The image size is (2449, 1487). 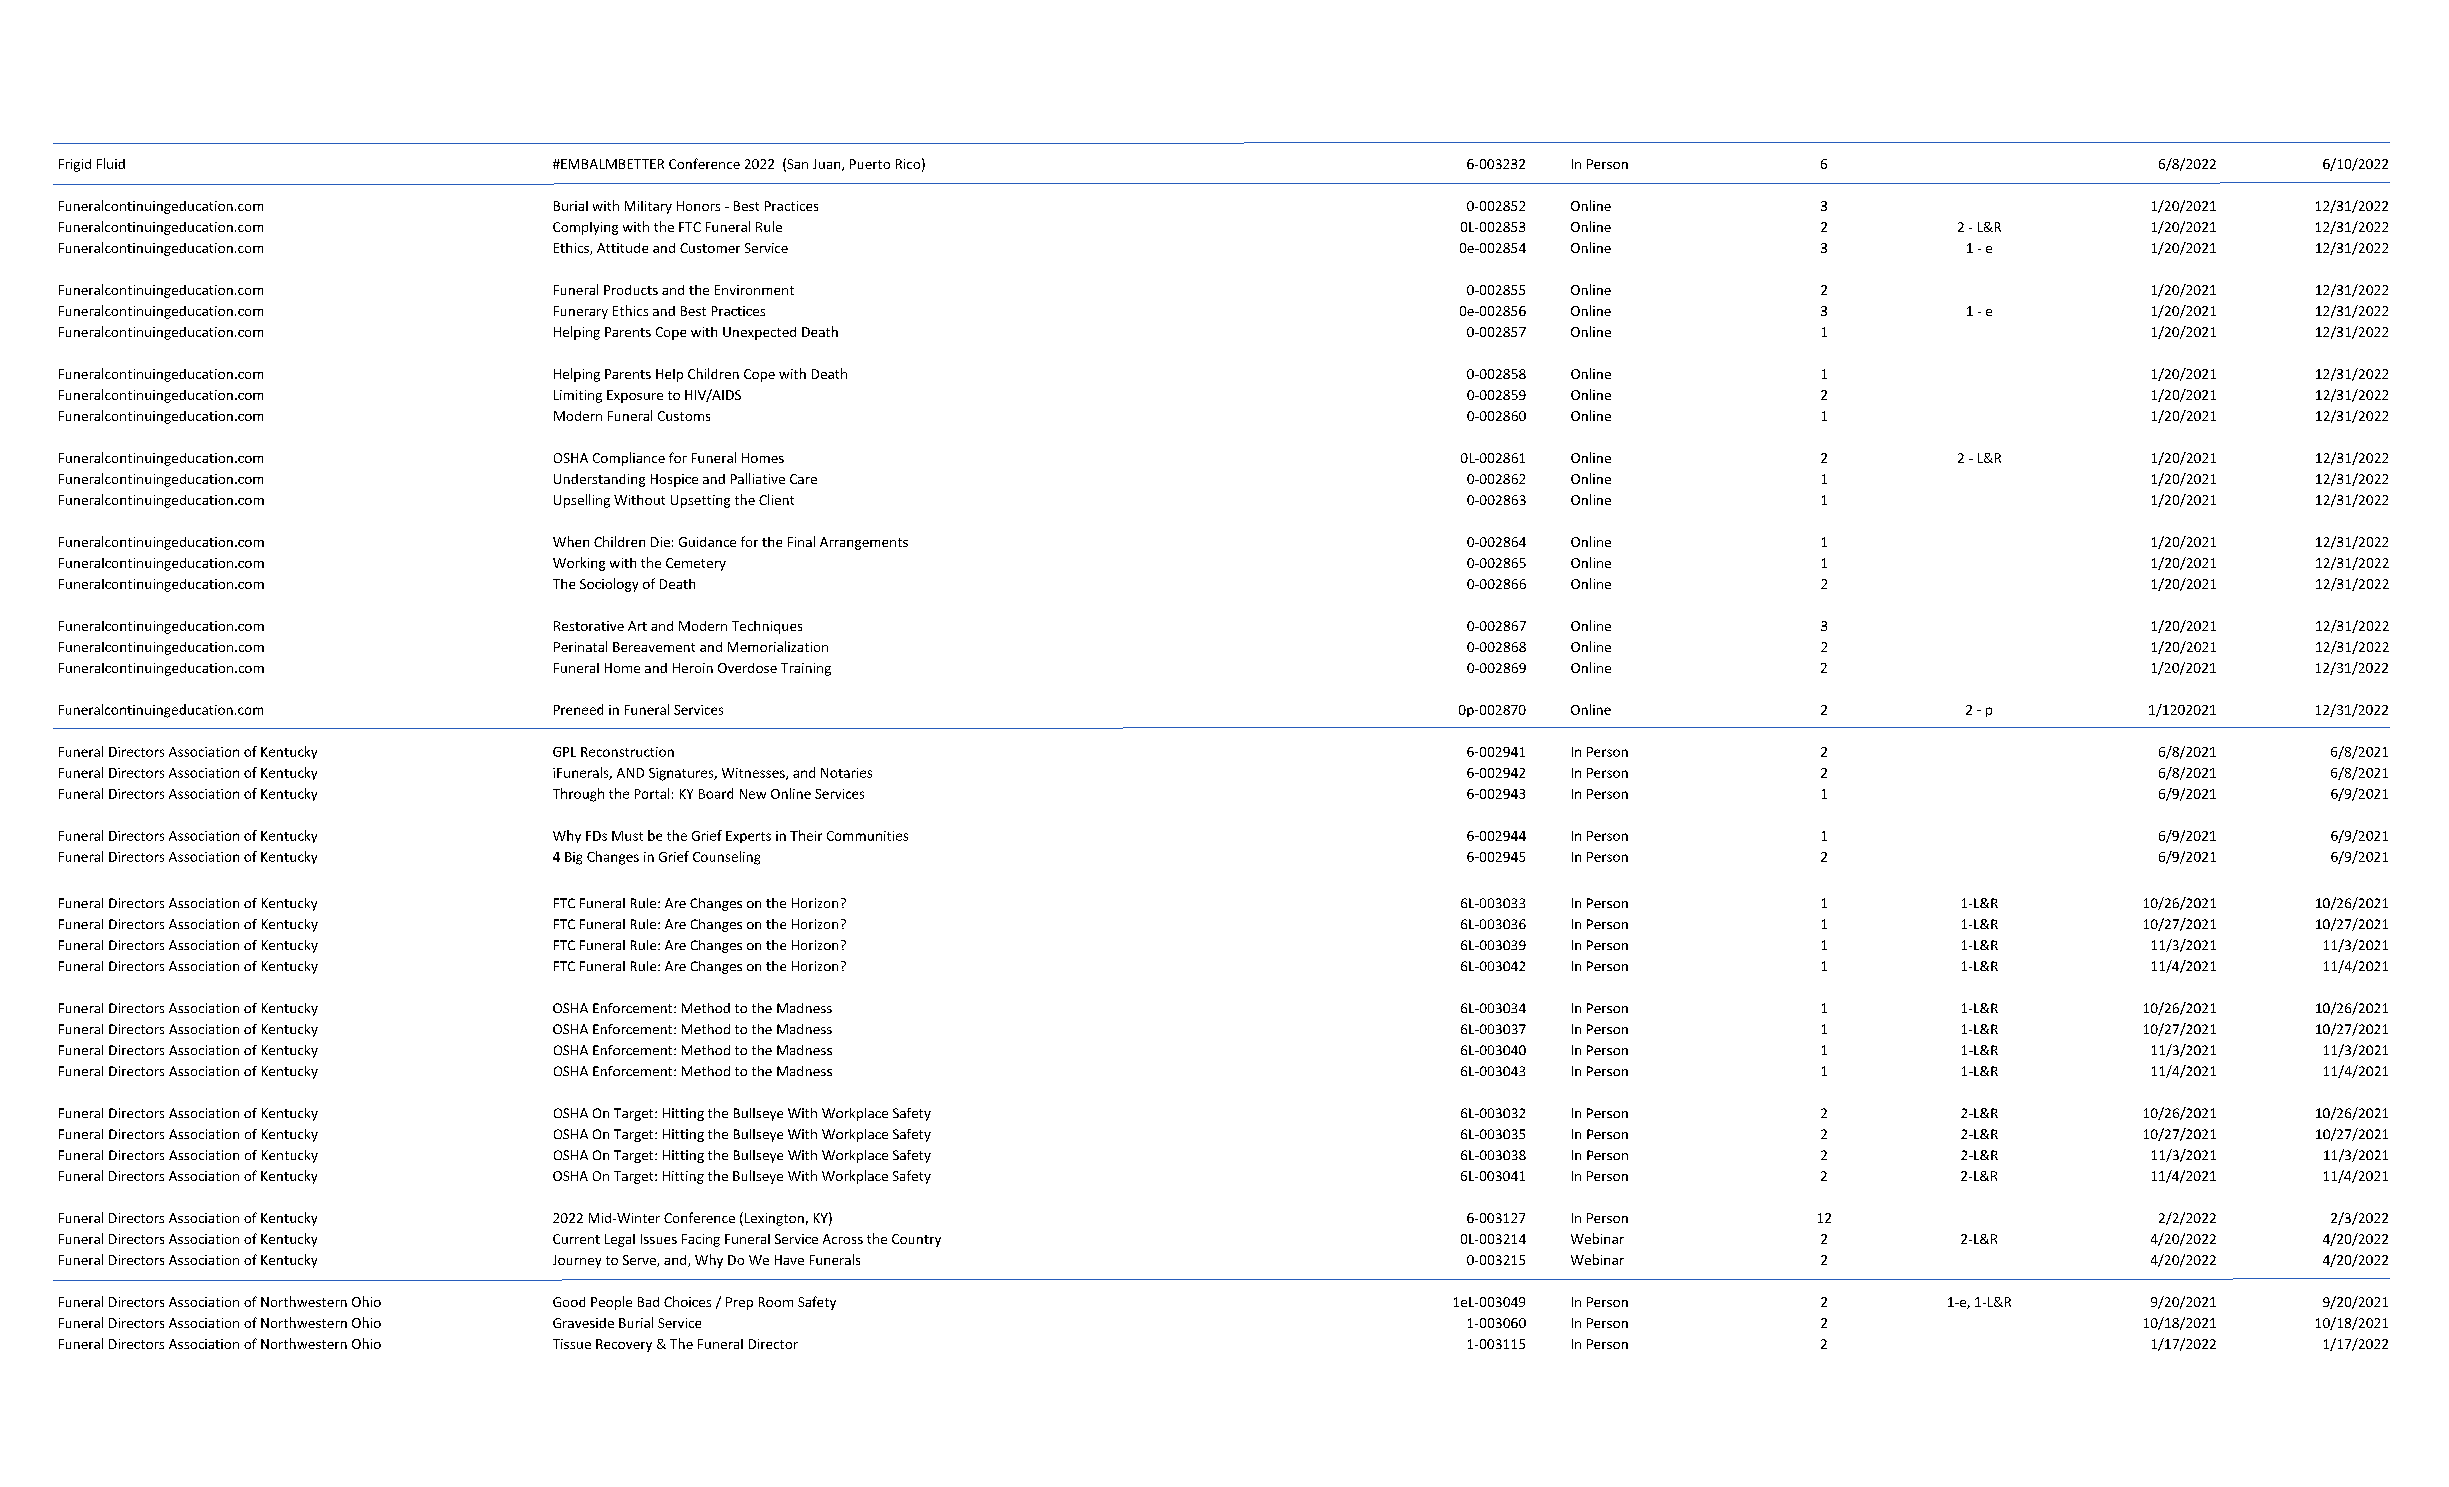 What do you see at coordinates (579, 564) in the screenshot?
I see `Working` at bounding box center [579, 564].
